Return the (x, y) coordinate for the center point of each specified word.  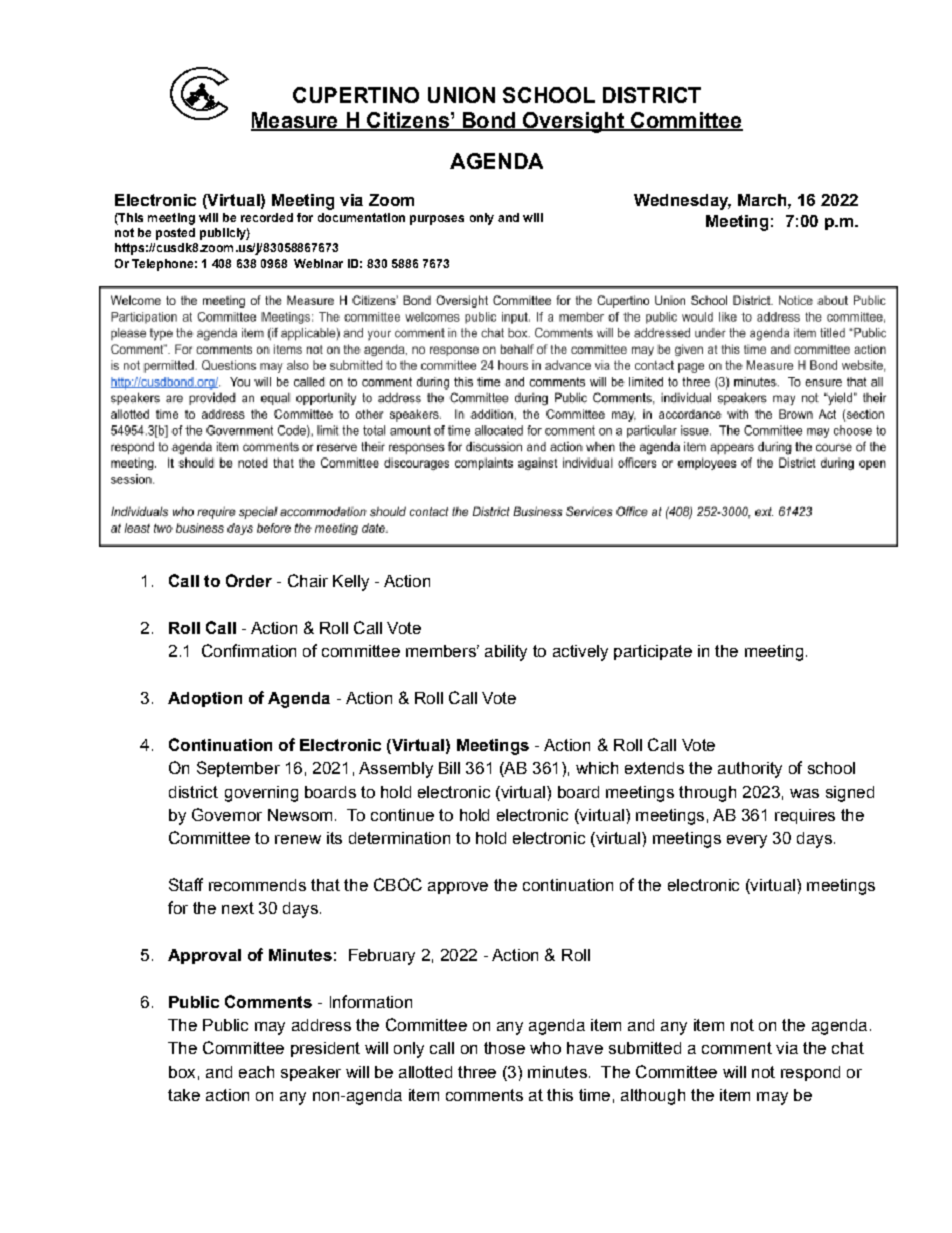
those (504, 1048)
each (256, 1072)
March (763, 200)
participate (653, 652)
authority (750, 770)
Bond (488, 121)
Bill (449, 768)
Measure (295, 121)
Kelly (351, 583)
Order (249, 580)
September (238, 769)
